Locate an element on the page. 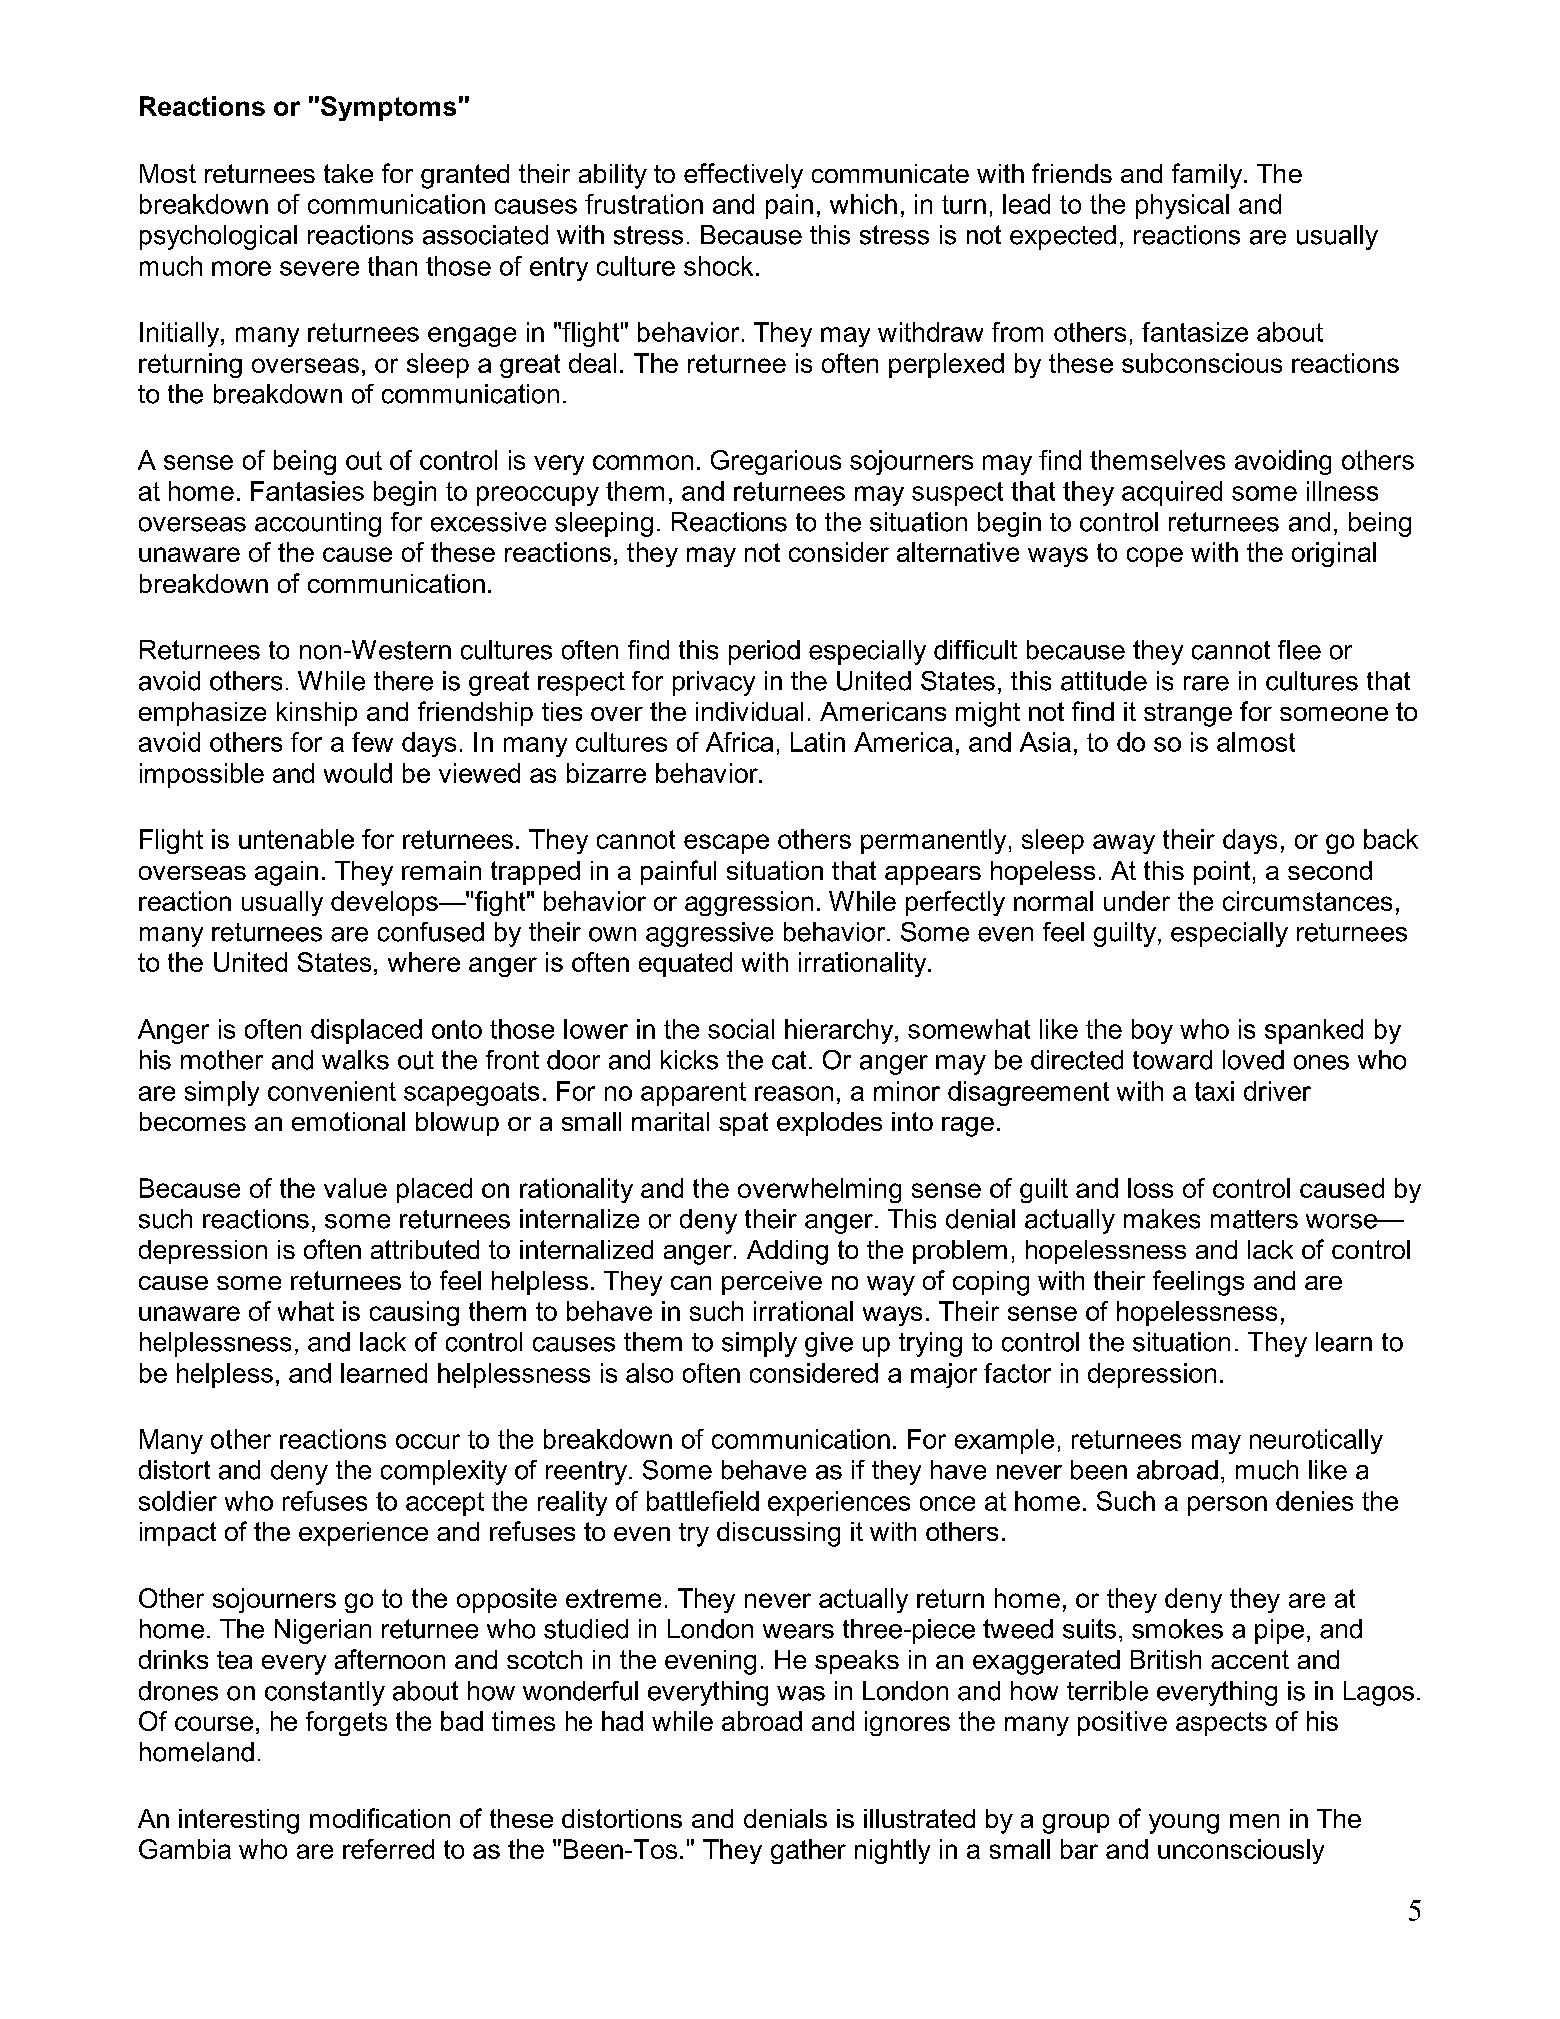 This page has width=1560, height=2019. occur is located at coordinates (428, 1441).
